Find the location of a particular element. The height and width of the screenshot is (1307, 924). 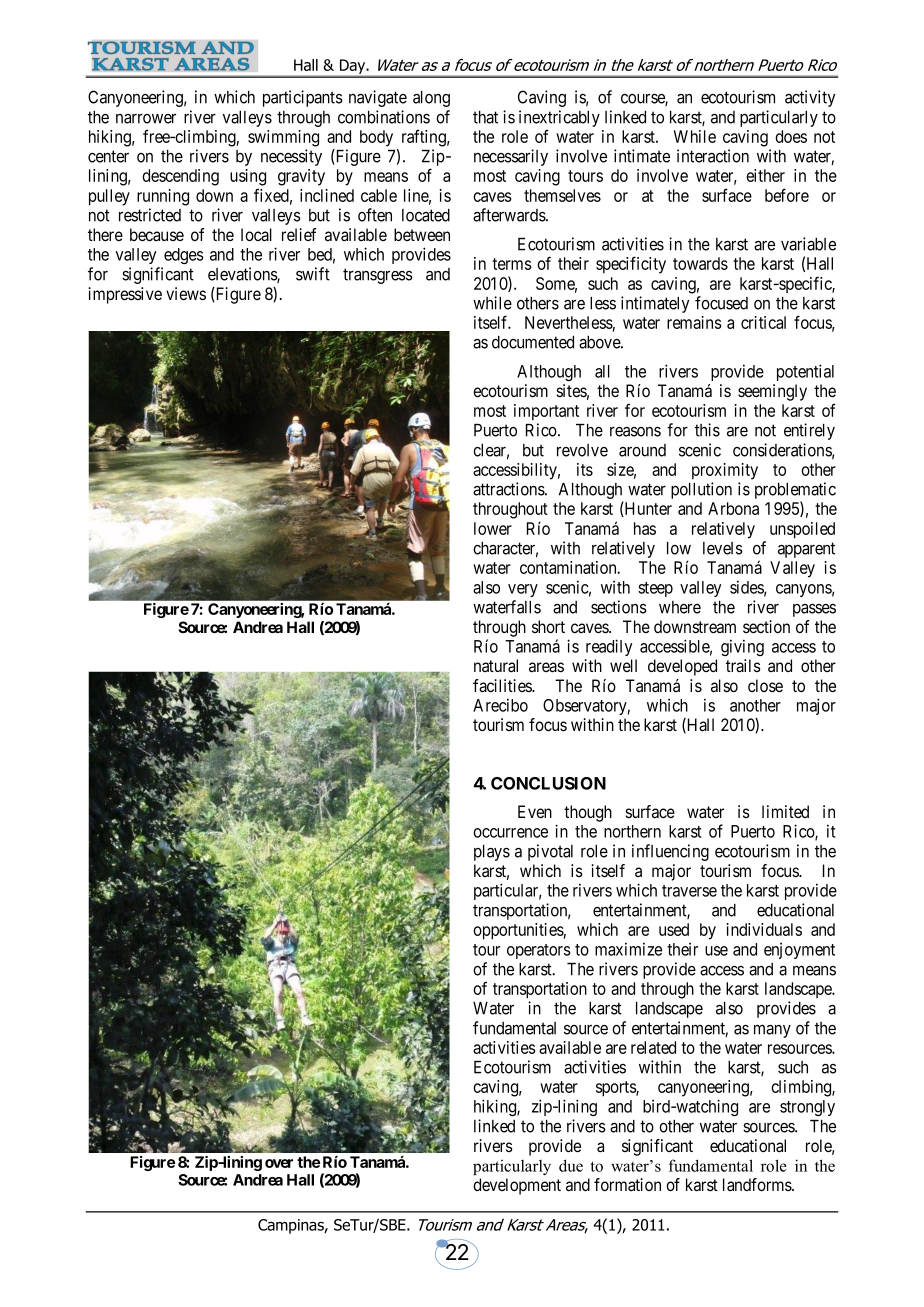

interaction is located at coordinates (713, 156).
